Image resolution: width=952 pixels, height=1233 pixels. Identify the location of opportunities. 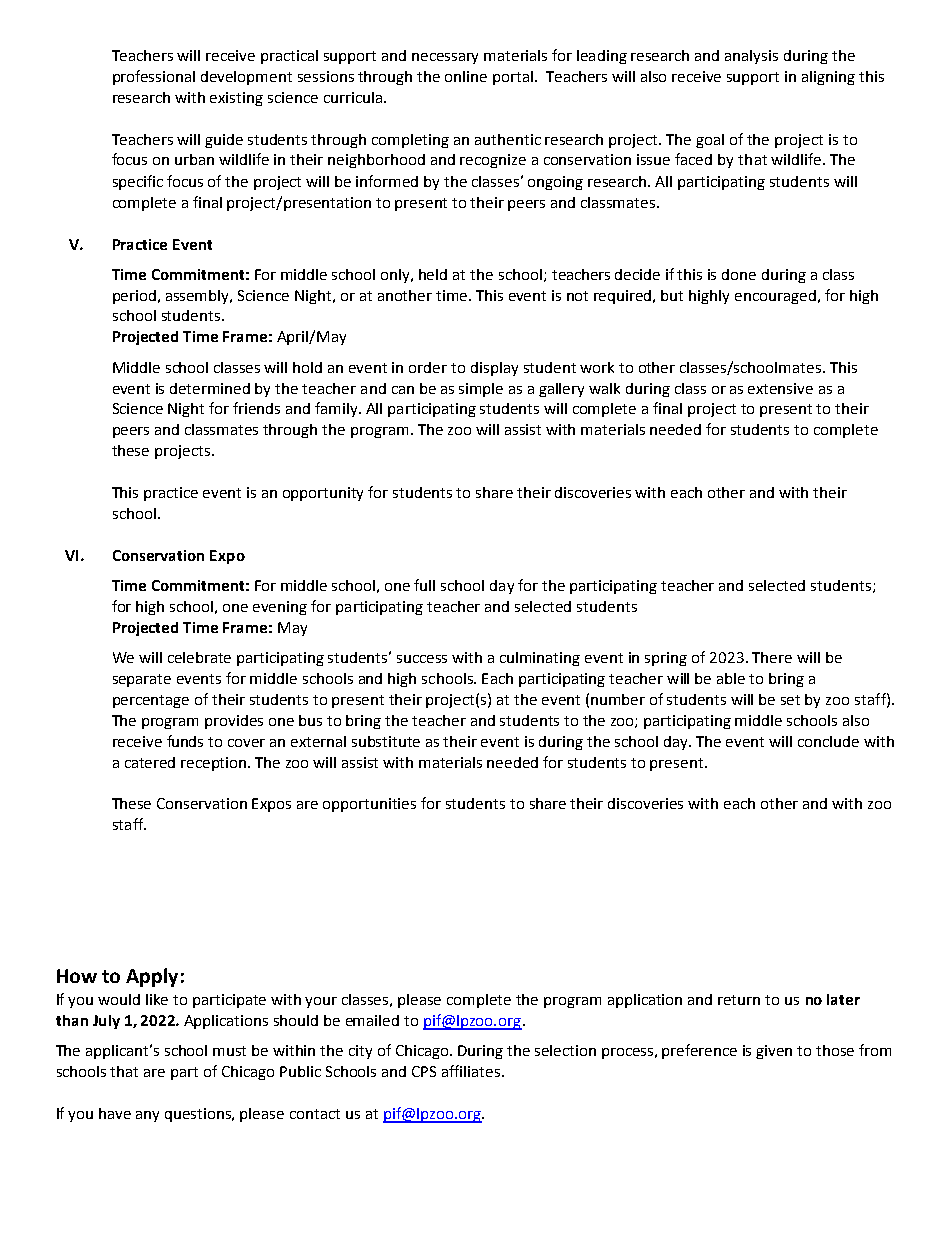
(369, 805).
